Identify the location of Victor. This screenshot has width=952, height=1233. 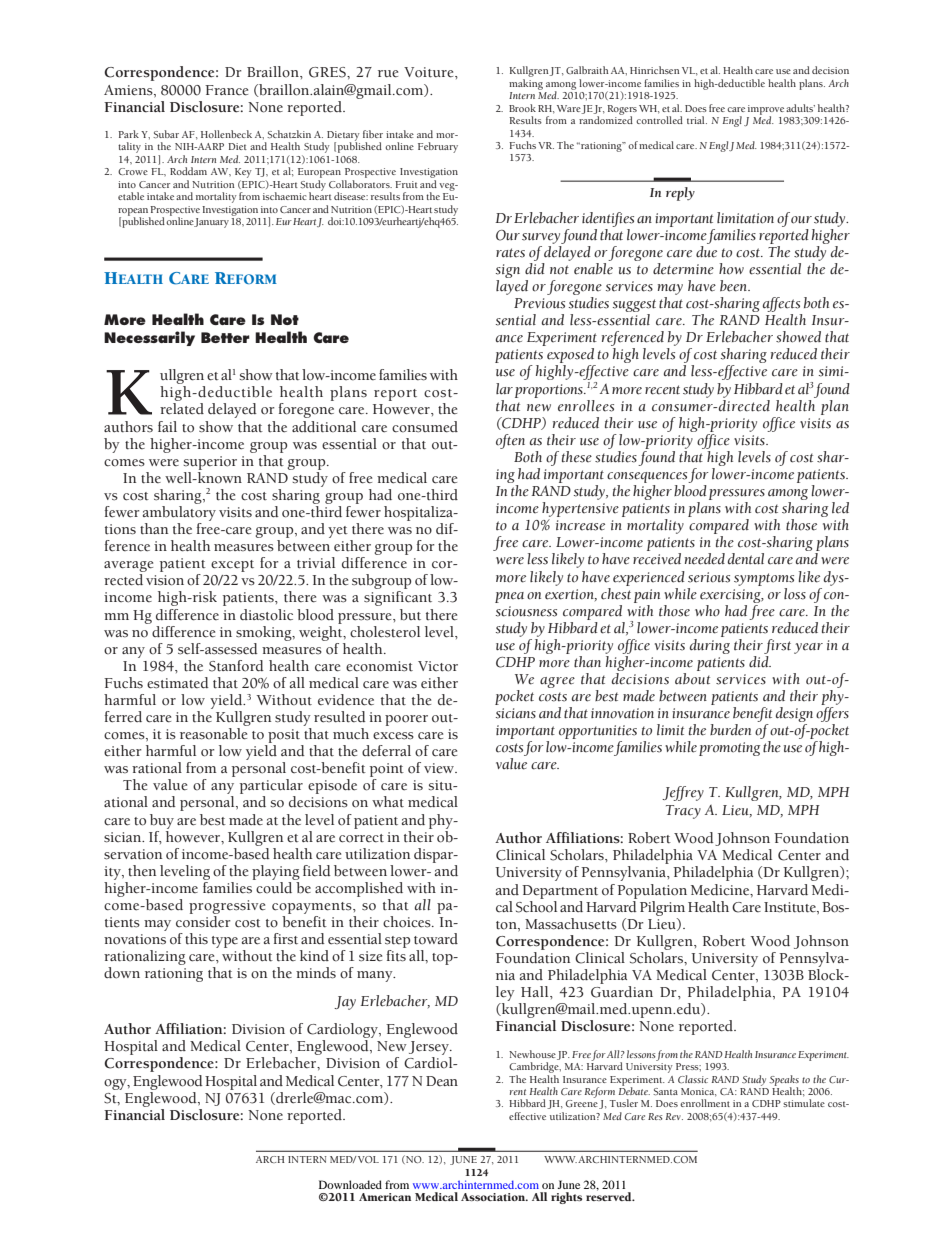
(438, 666).
